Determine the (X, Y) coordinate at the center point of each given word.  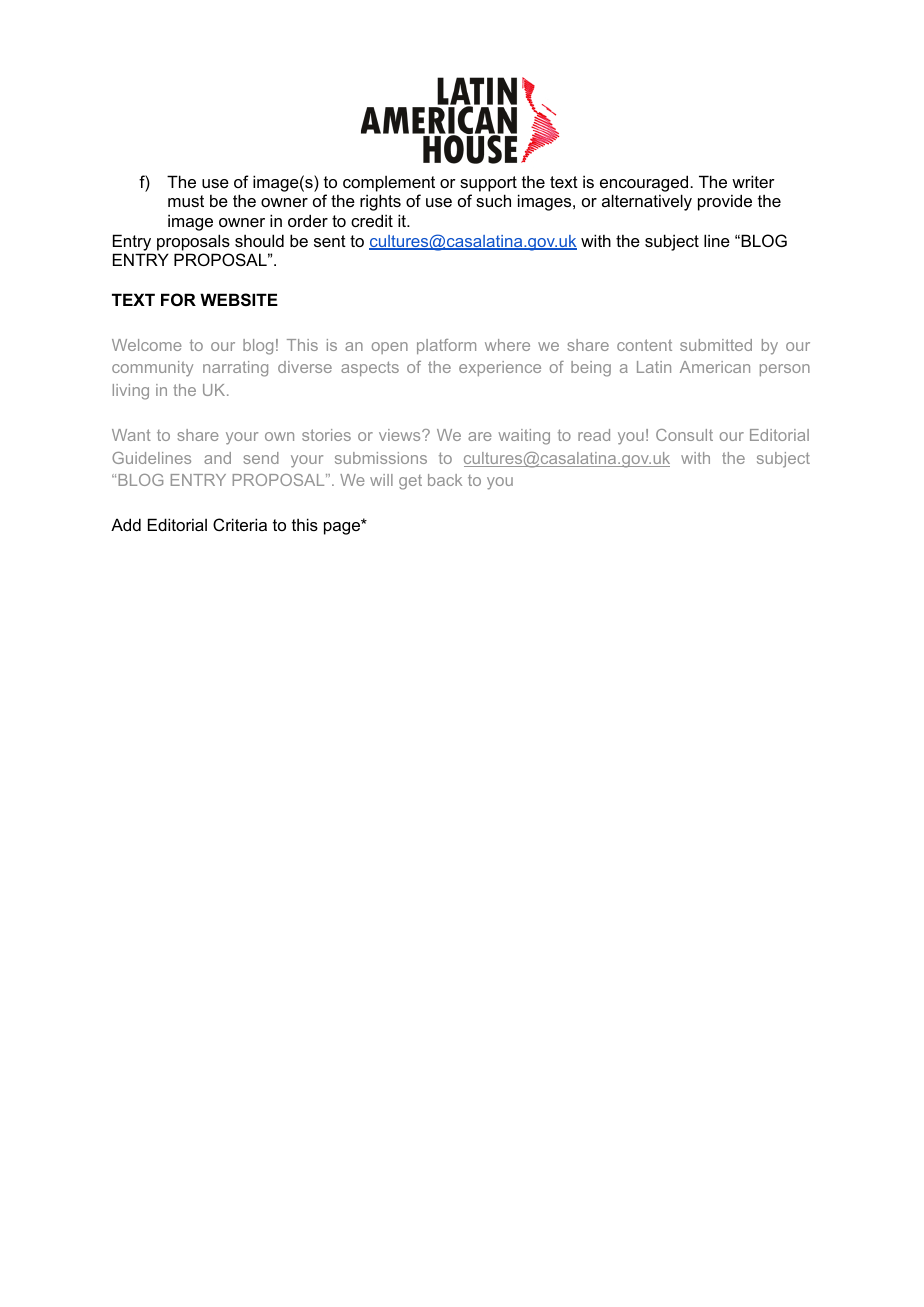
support (488, 184)
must (186, 201)
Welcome (147, 345)
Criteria (240, 524)
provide (725, 202)
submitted (716, 345)
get (410, 482)
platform (446, 346)
